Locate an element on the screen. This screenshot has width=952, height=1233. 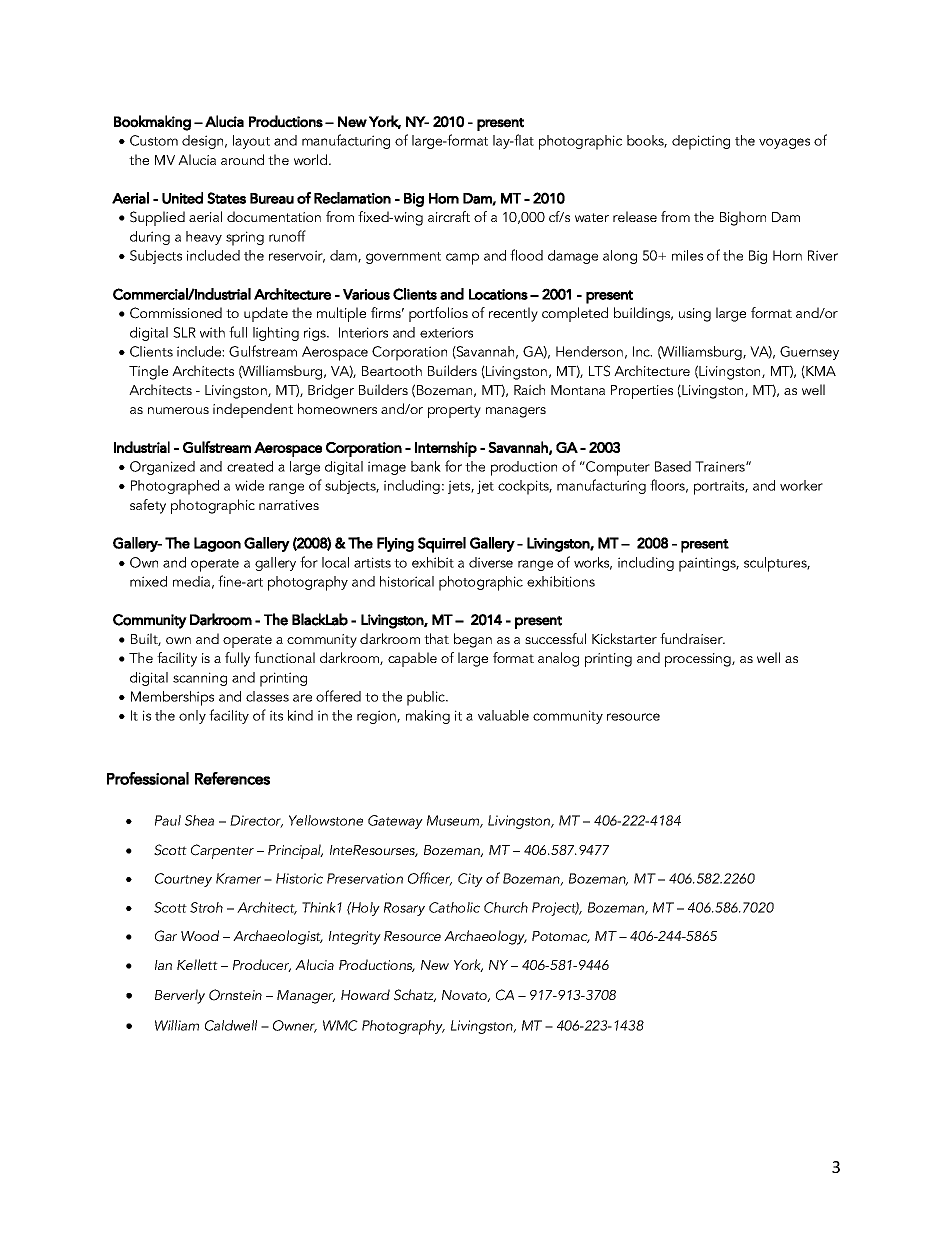
depicting is located at coordinates (701, 142).
